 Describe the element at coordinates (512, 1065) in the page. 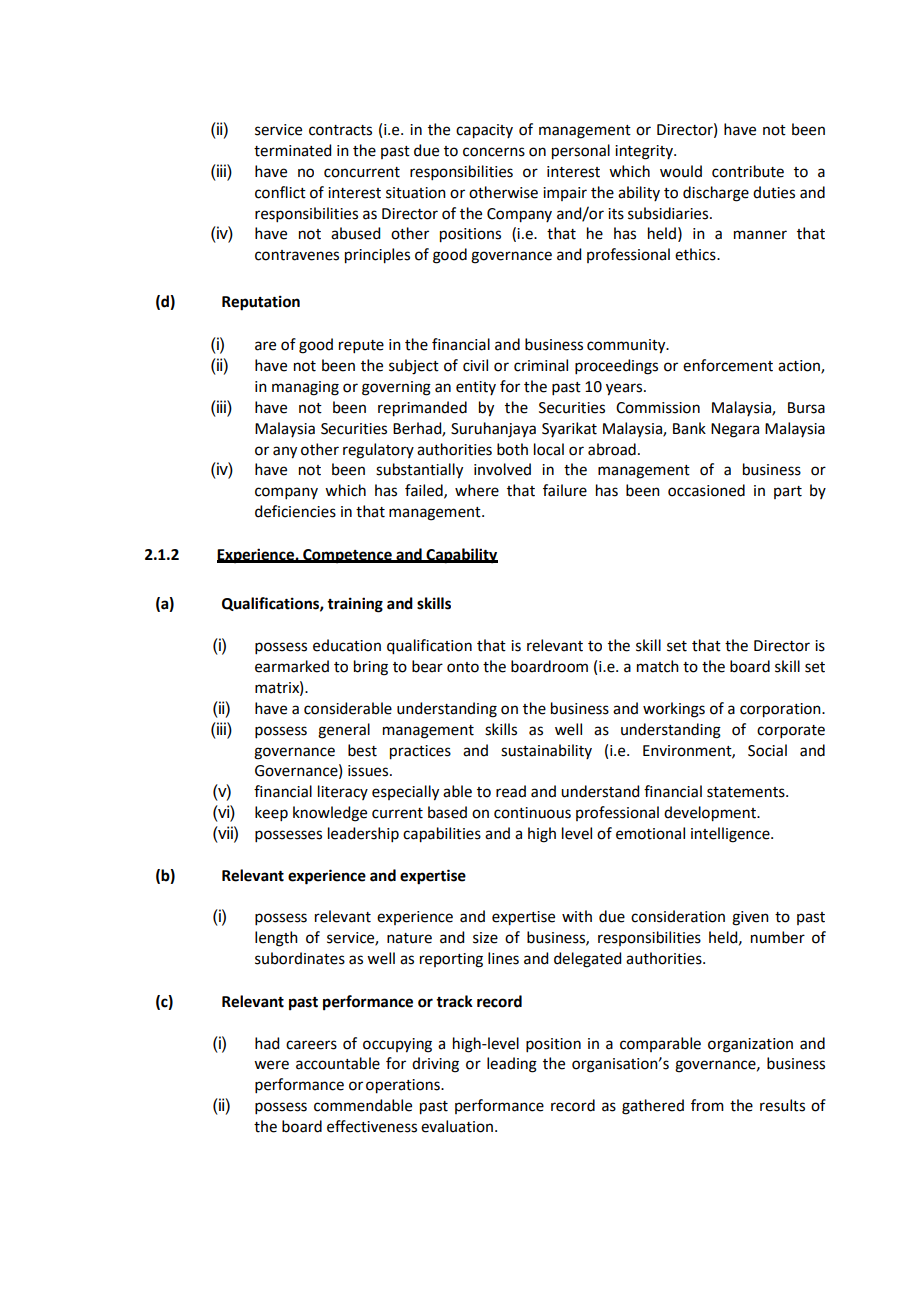

I see `leading` at that location.
